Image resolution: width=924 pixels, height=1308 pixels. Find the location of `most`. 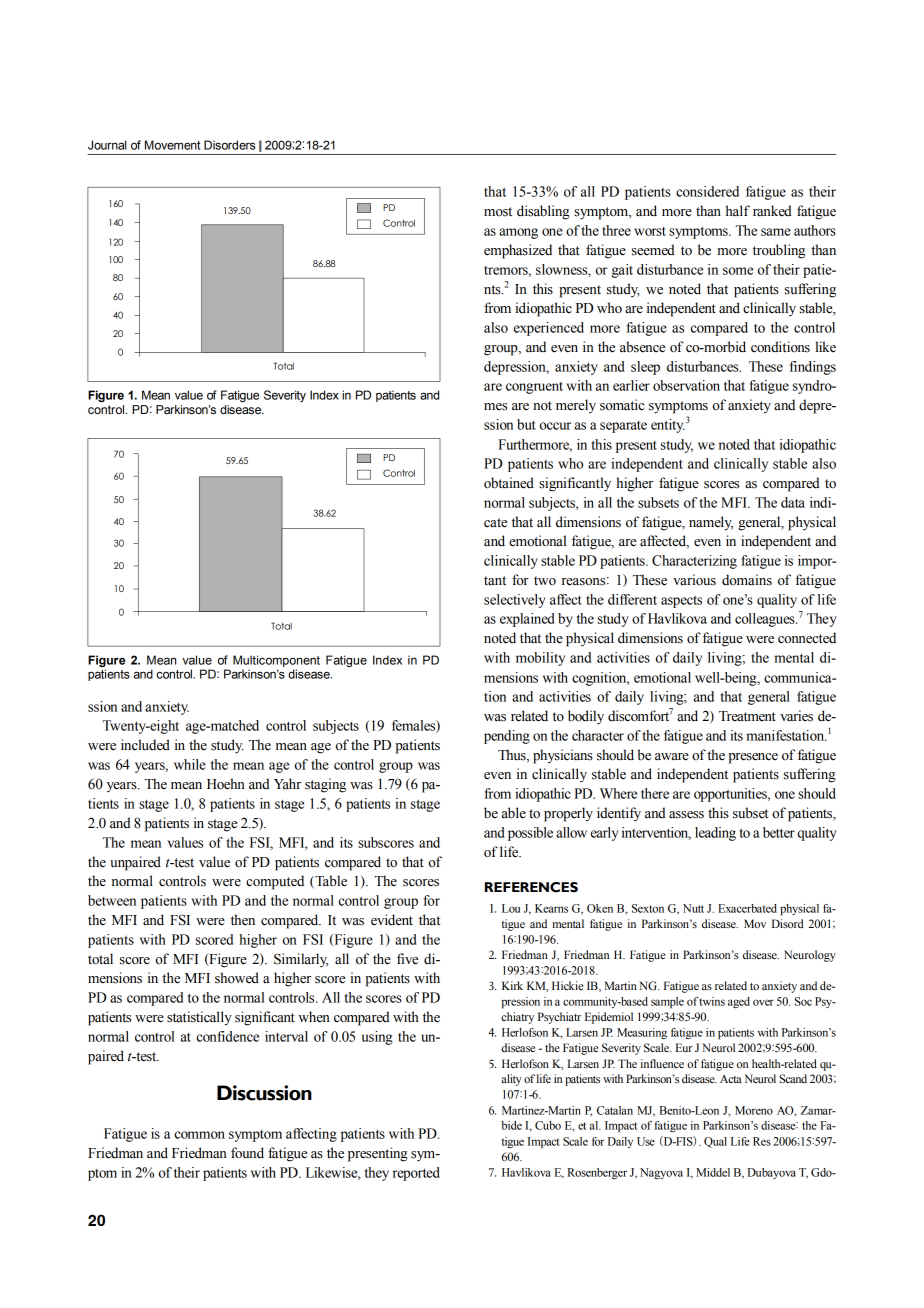

most is located at coordinates (498, 212).
